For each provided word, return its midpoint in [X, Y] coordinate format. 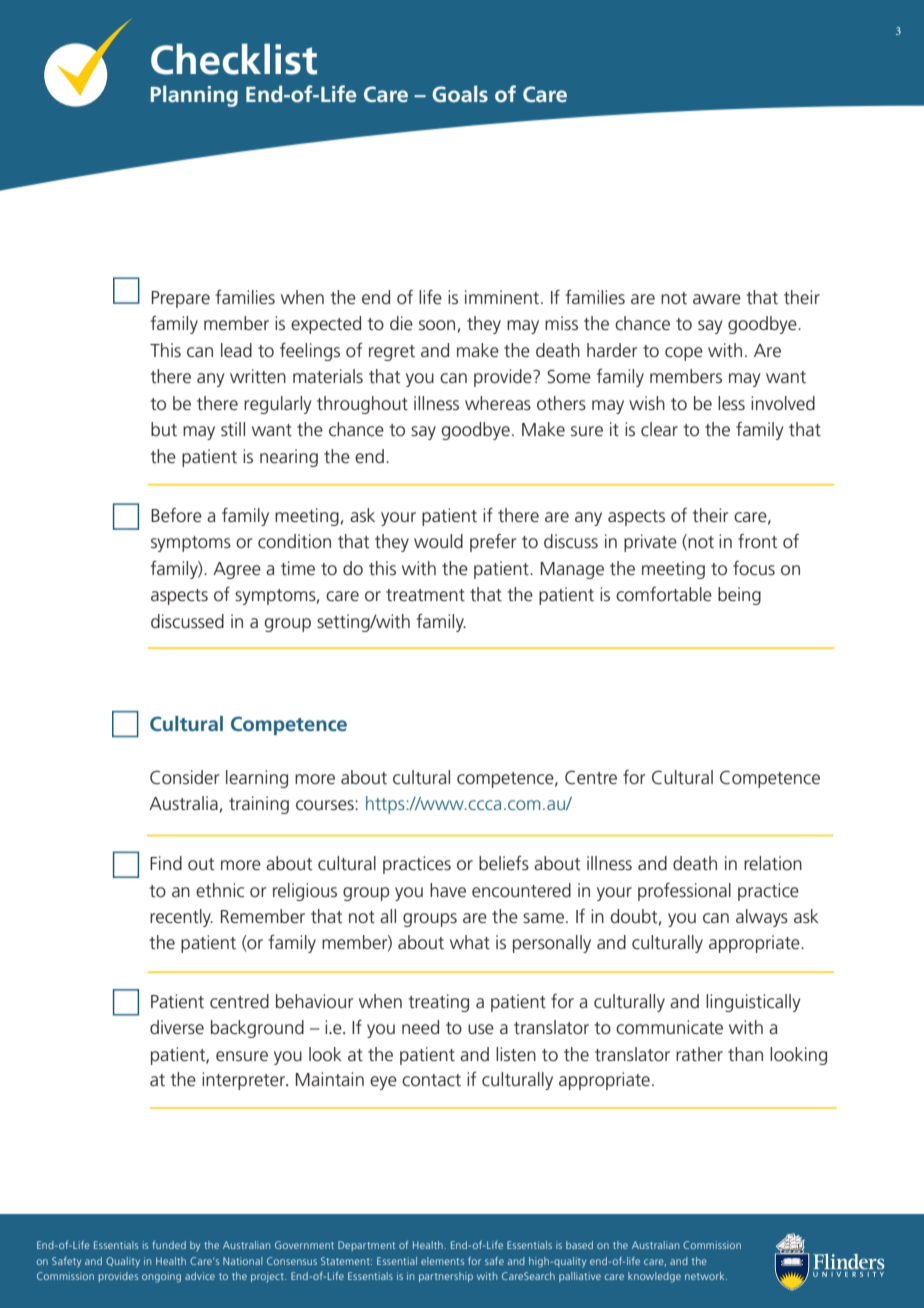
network [706, 1276]
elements [442, 1261]
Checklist [234, 59]
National [242, 1261]
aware [717, 299]
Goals [460, 93]
